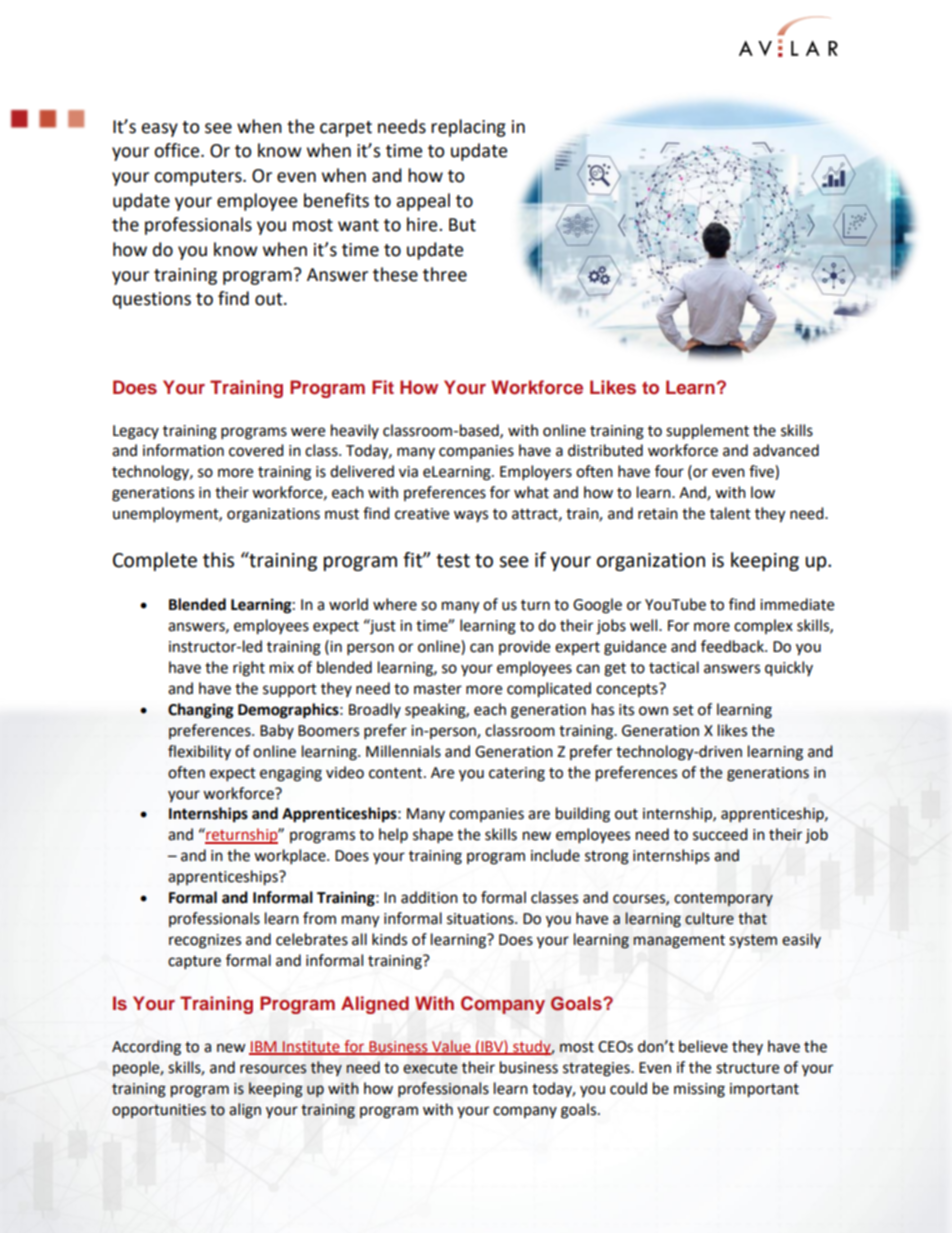 The height and width of the screenshot is (1233, 952). I want to click on succeed, so click(720, 834).
